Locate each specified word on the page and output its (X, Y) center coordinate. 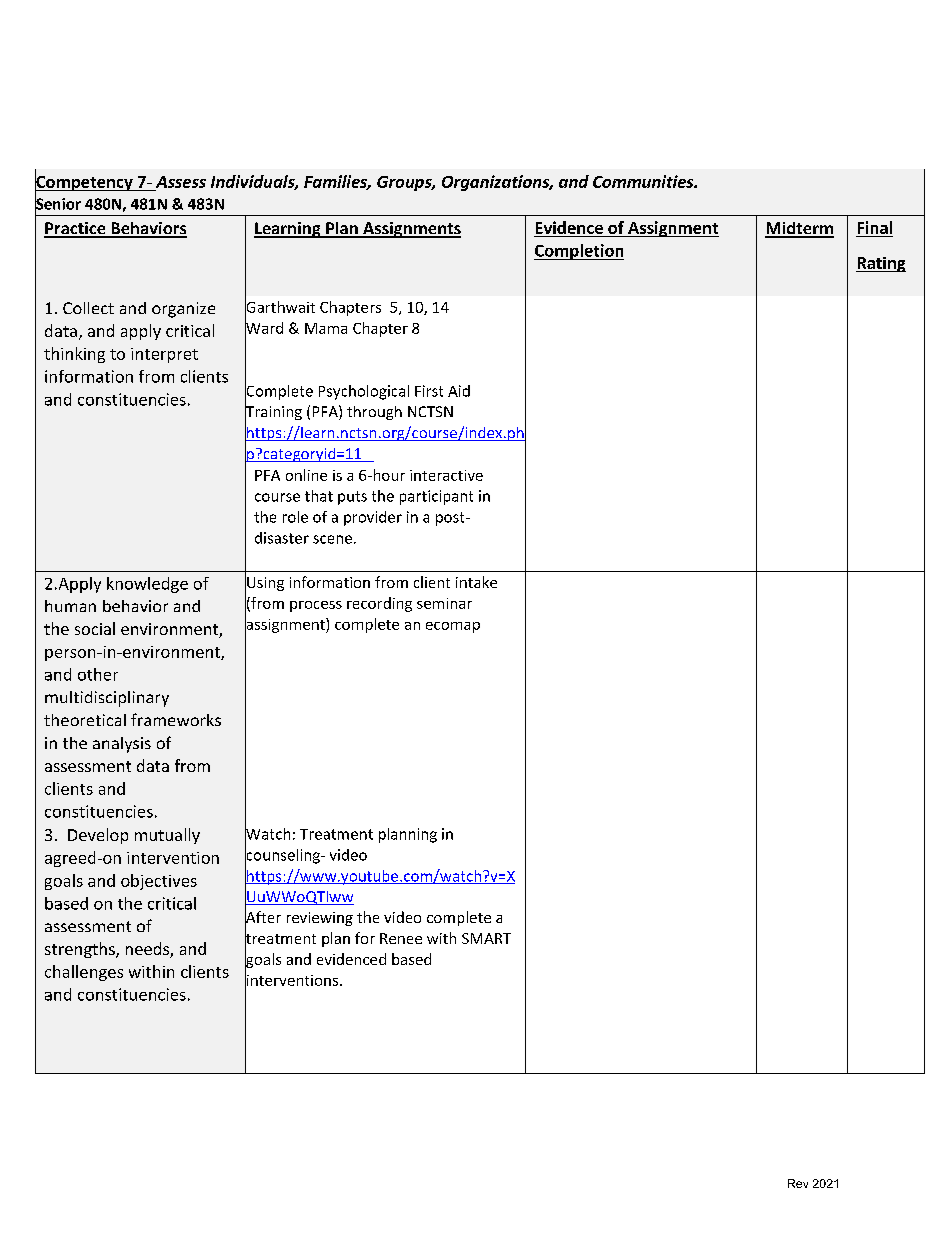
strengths (81, 950)
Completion (579, 252)
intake (476, 582)
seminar (444, 603)
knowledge (147, 585)
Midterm (799, 229)
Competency (85, 183)
